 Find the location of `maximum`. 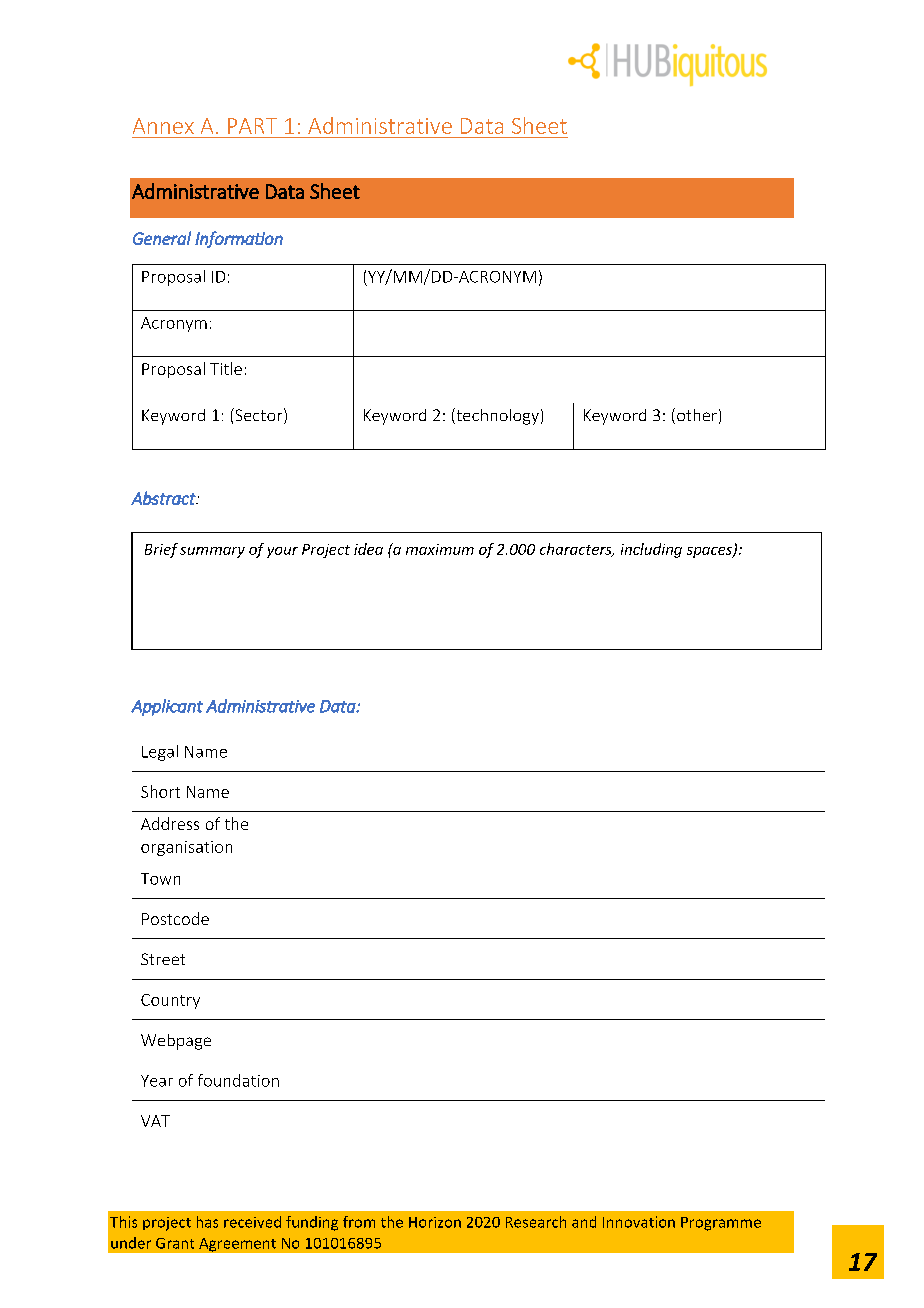

maximum is located at coordinates (440, 549).
